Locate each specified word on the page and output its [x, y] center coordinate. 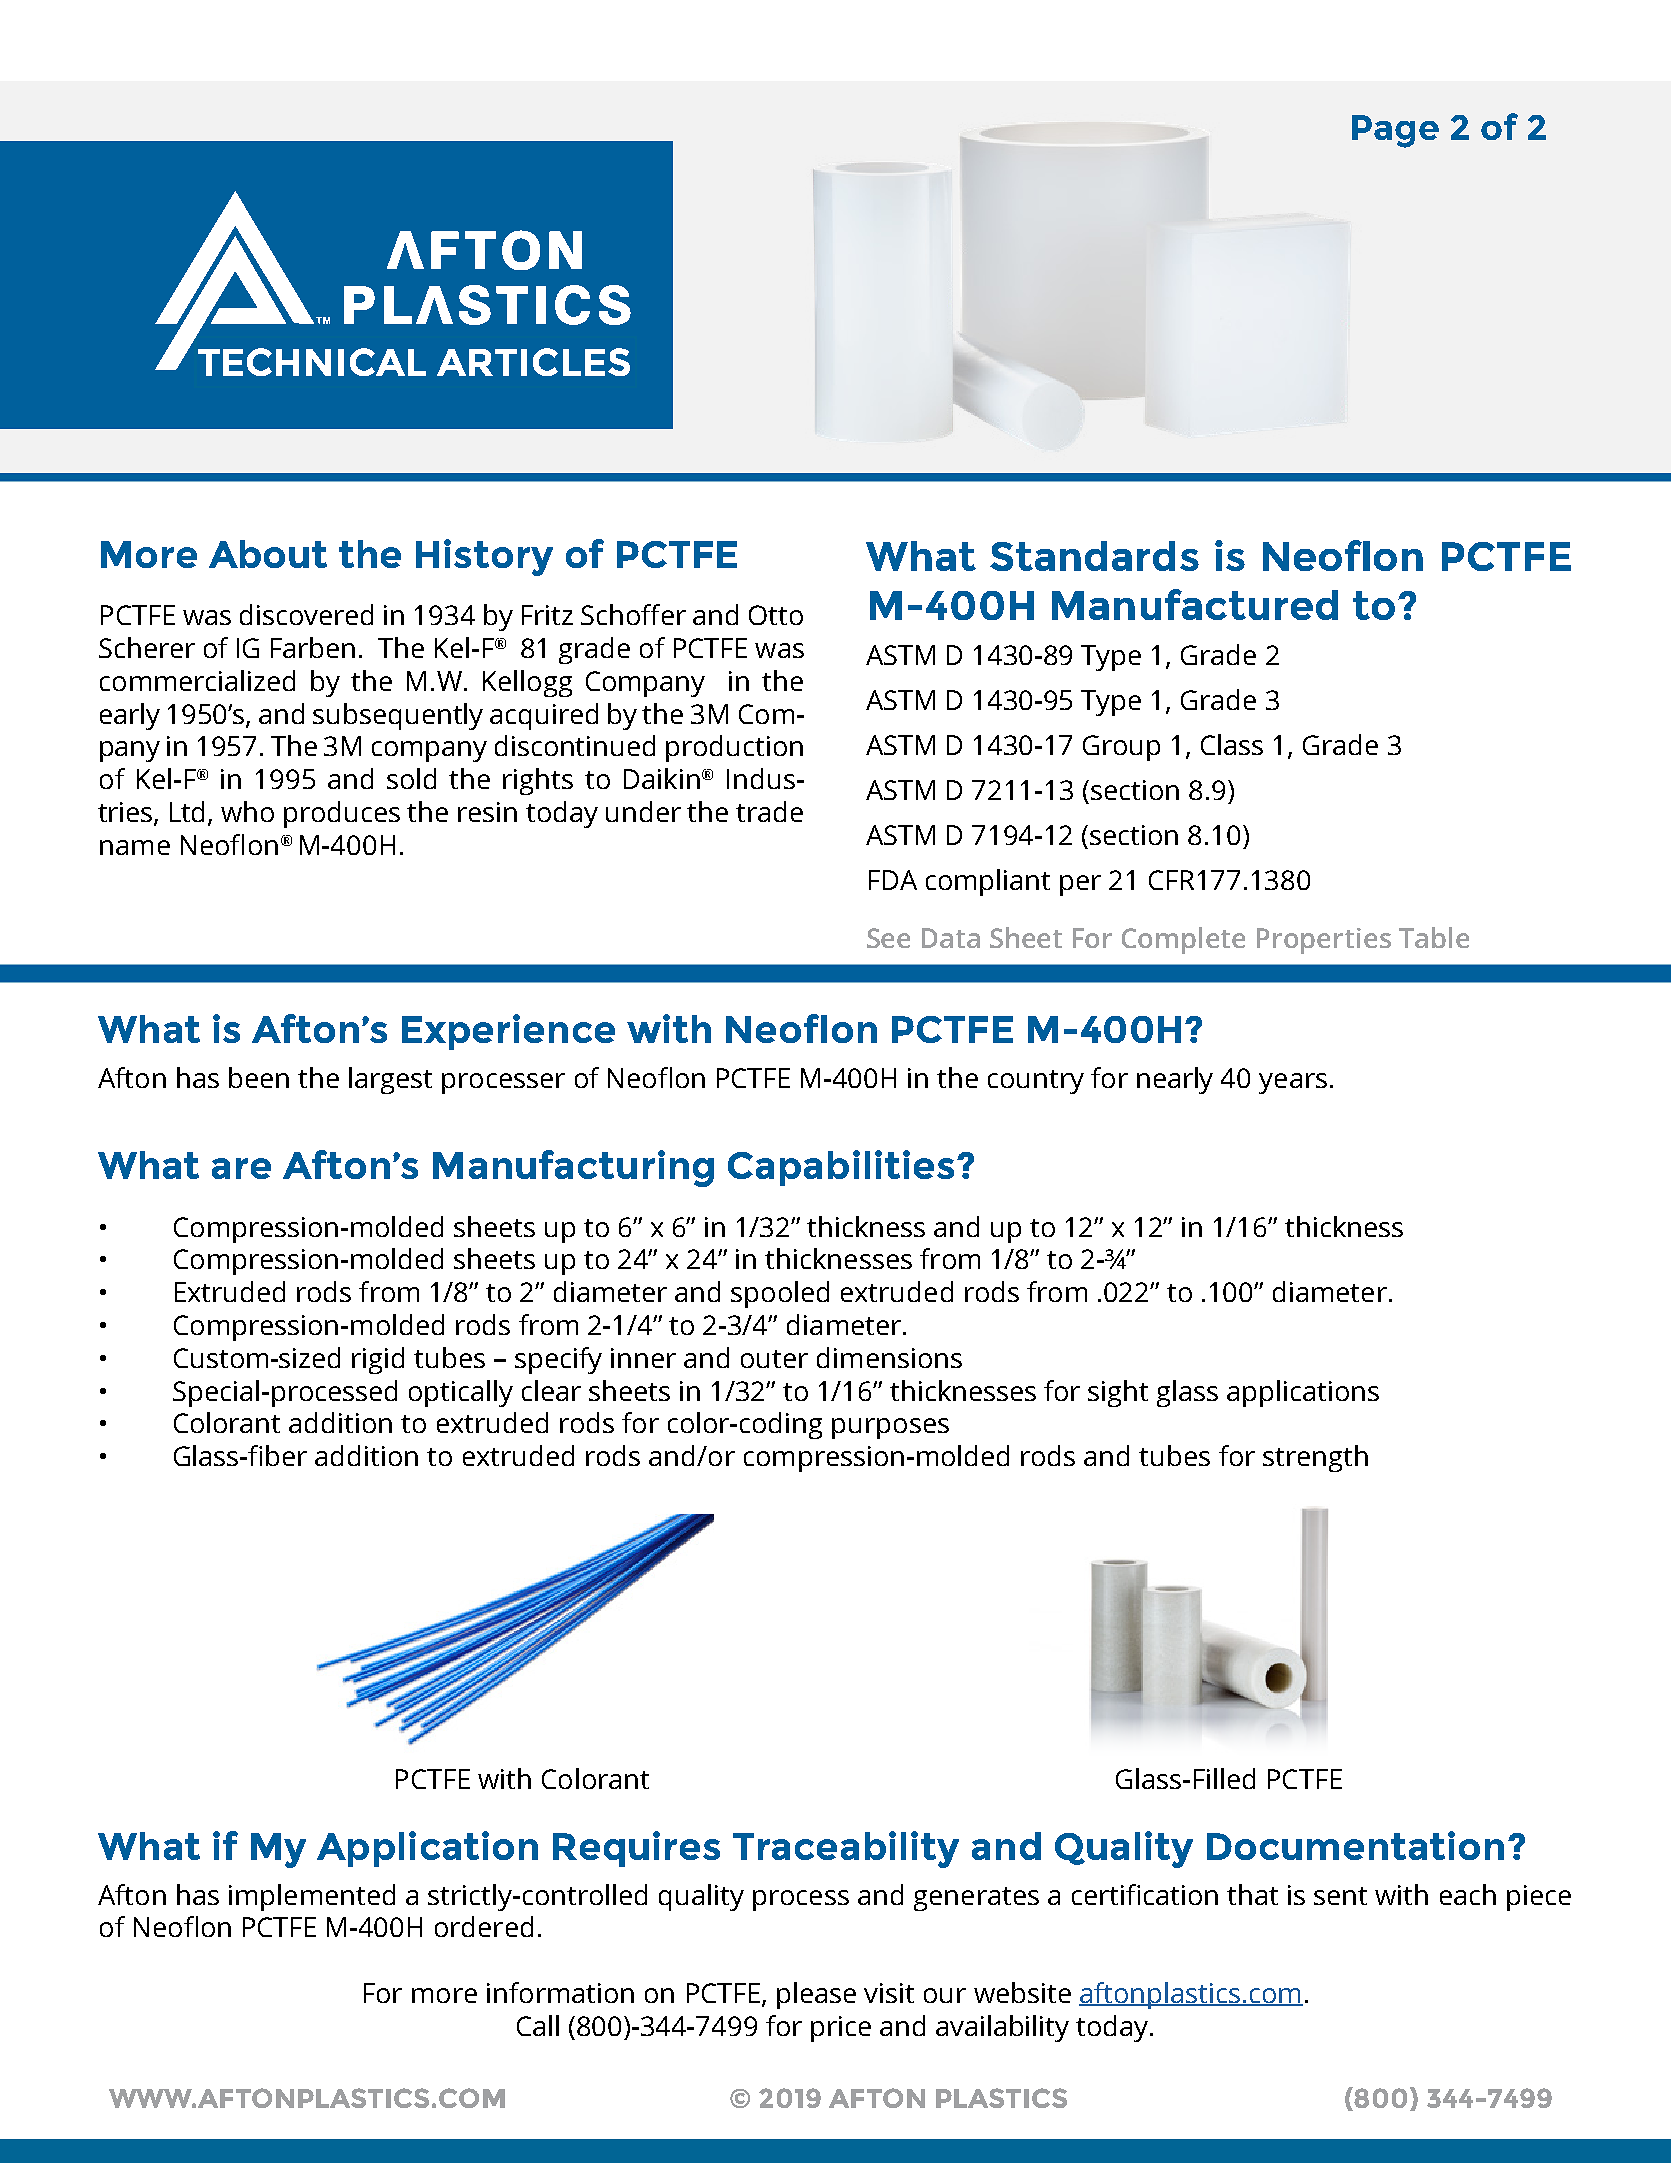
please [816, 1995]
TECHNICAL [312, 362]
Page [1395, 131]
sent [1340, 1896]
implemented [312, 1897]
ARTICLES [533, 362]
